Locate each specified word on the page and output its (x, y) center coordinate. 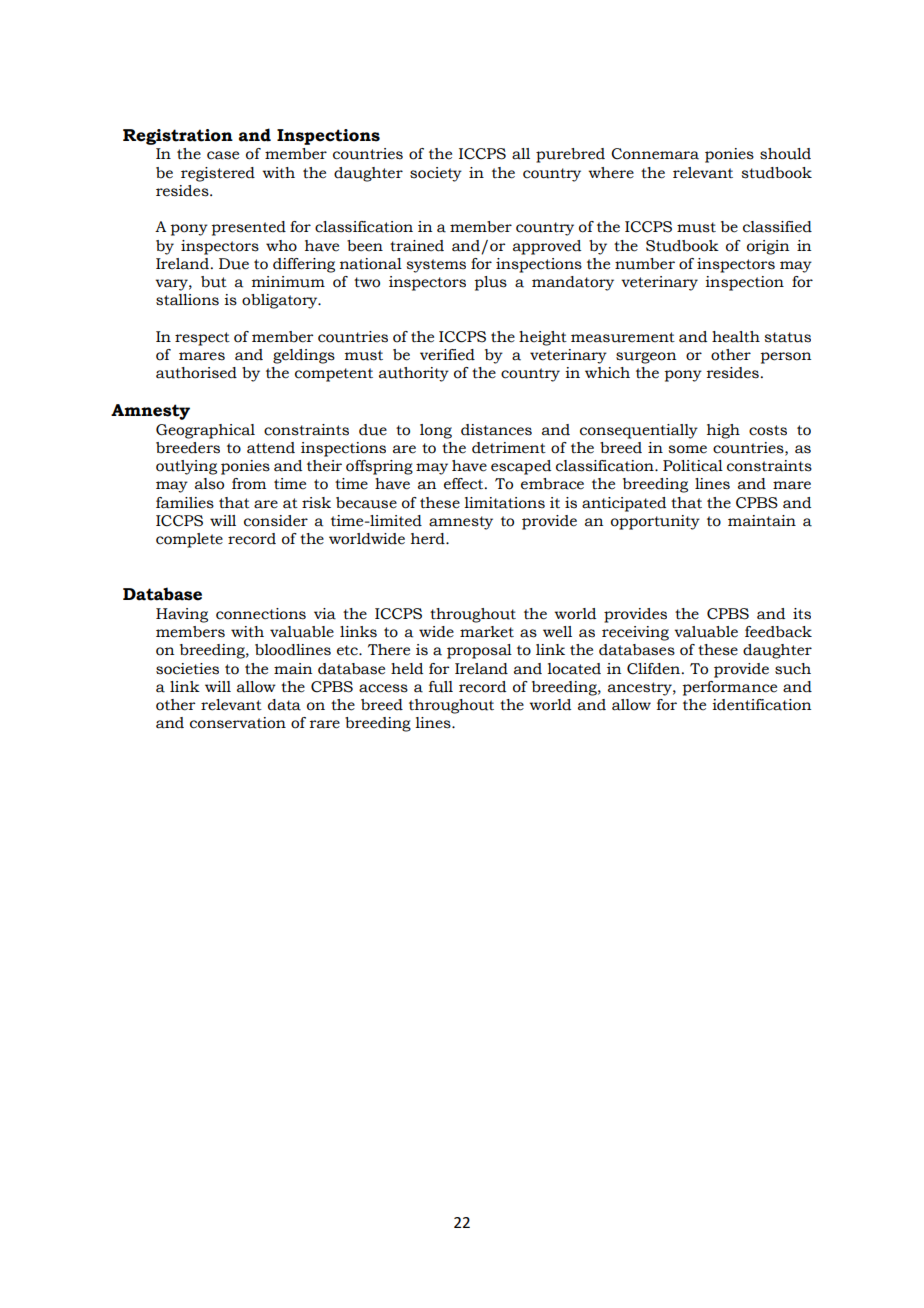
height (543, 338)
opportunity (655, 522)
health (736, 337)
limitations (504, 503)
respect (202, 339)
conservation (238, 723)
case (223, 155)
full (441, 687)
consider (276, 521)
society (436, 174)
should (785, 154)
